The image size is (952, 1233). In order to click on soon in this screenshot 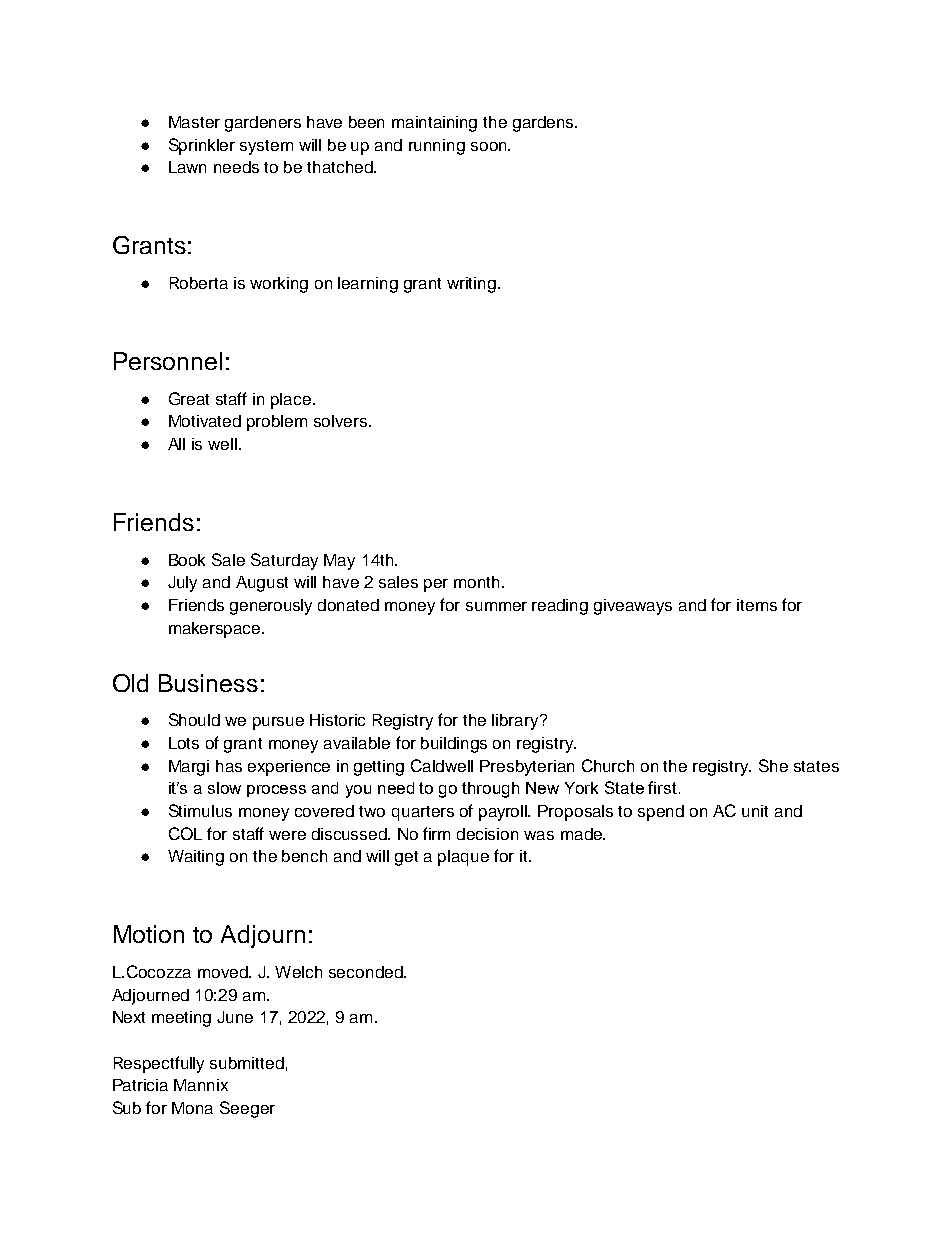, I will do `click(490, 146)`.
